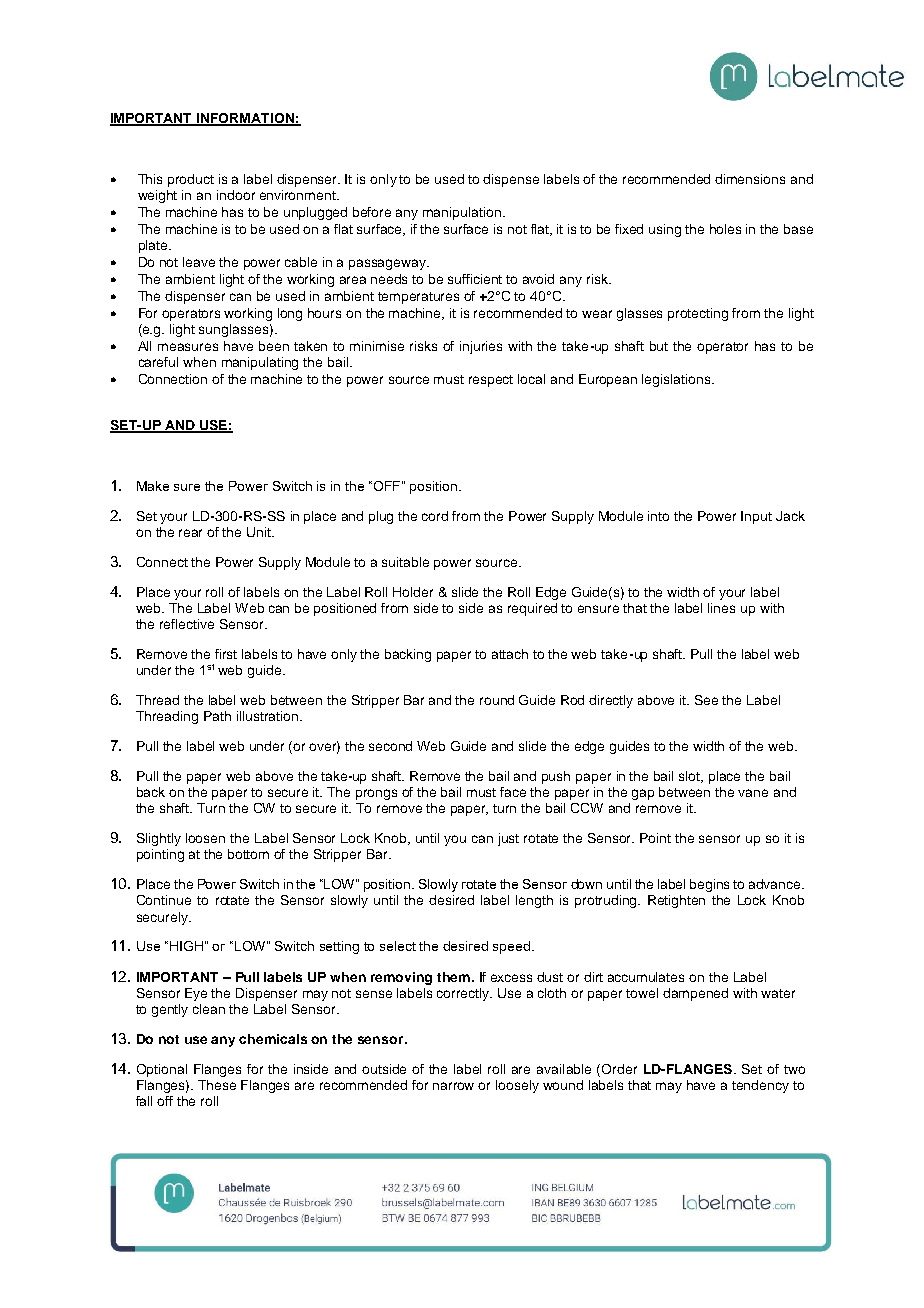  What do you see at coordinates (217, 1085) in the image?
I see `These` at bounding box center [217, 1085].
